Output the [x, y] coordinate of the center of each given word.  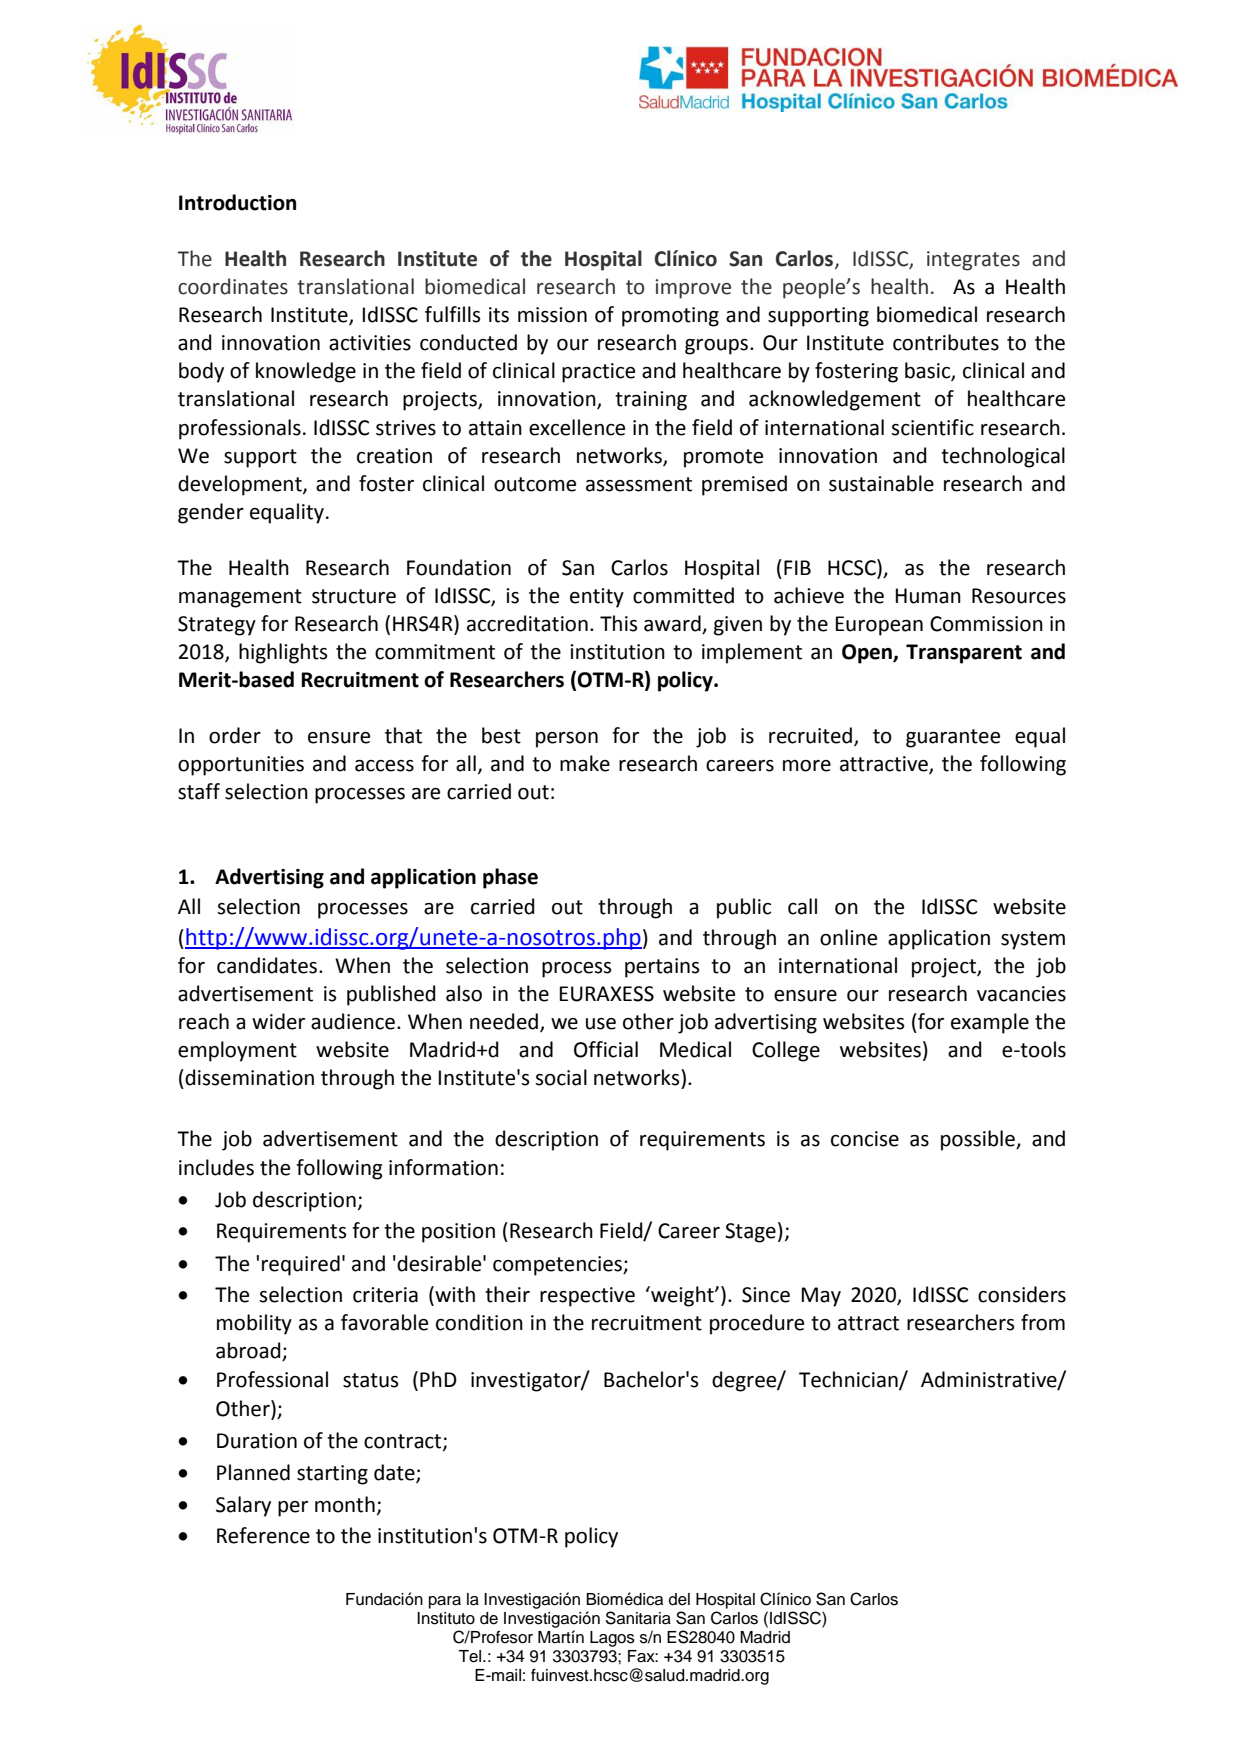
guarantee [953, 738]
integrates [973, 261]
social [561, 1077]
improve [693, 289]
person [567, 740]
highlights [283, 653]
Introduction [237, 202]
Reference [263, 1535]
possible [979, 1140]
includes [216, 1167]
